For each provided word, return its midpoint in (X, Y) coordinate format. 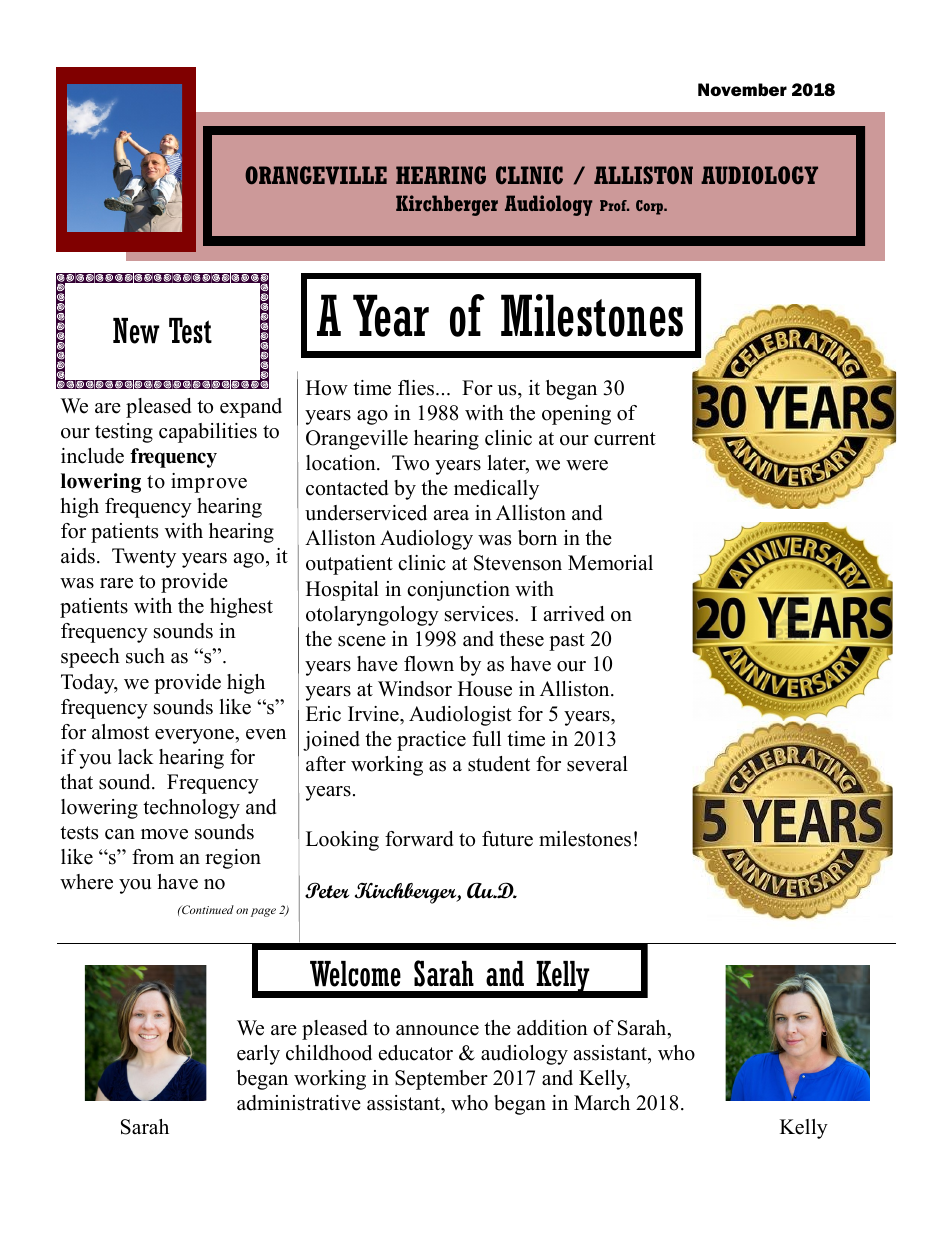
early (258, 1055)
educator (416, 1053)
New (136, 331)
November (742, 89)
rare (116, 583)
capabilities (208, 433)
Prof (614, 205)
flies (417, 388)
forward (419, 839)
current (625, 439)
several (597, 764)
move (164, 834)
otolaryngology (372, 616)
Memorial (610, 563)
